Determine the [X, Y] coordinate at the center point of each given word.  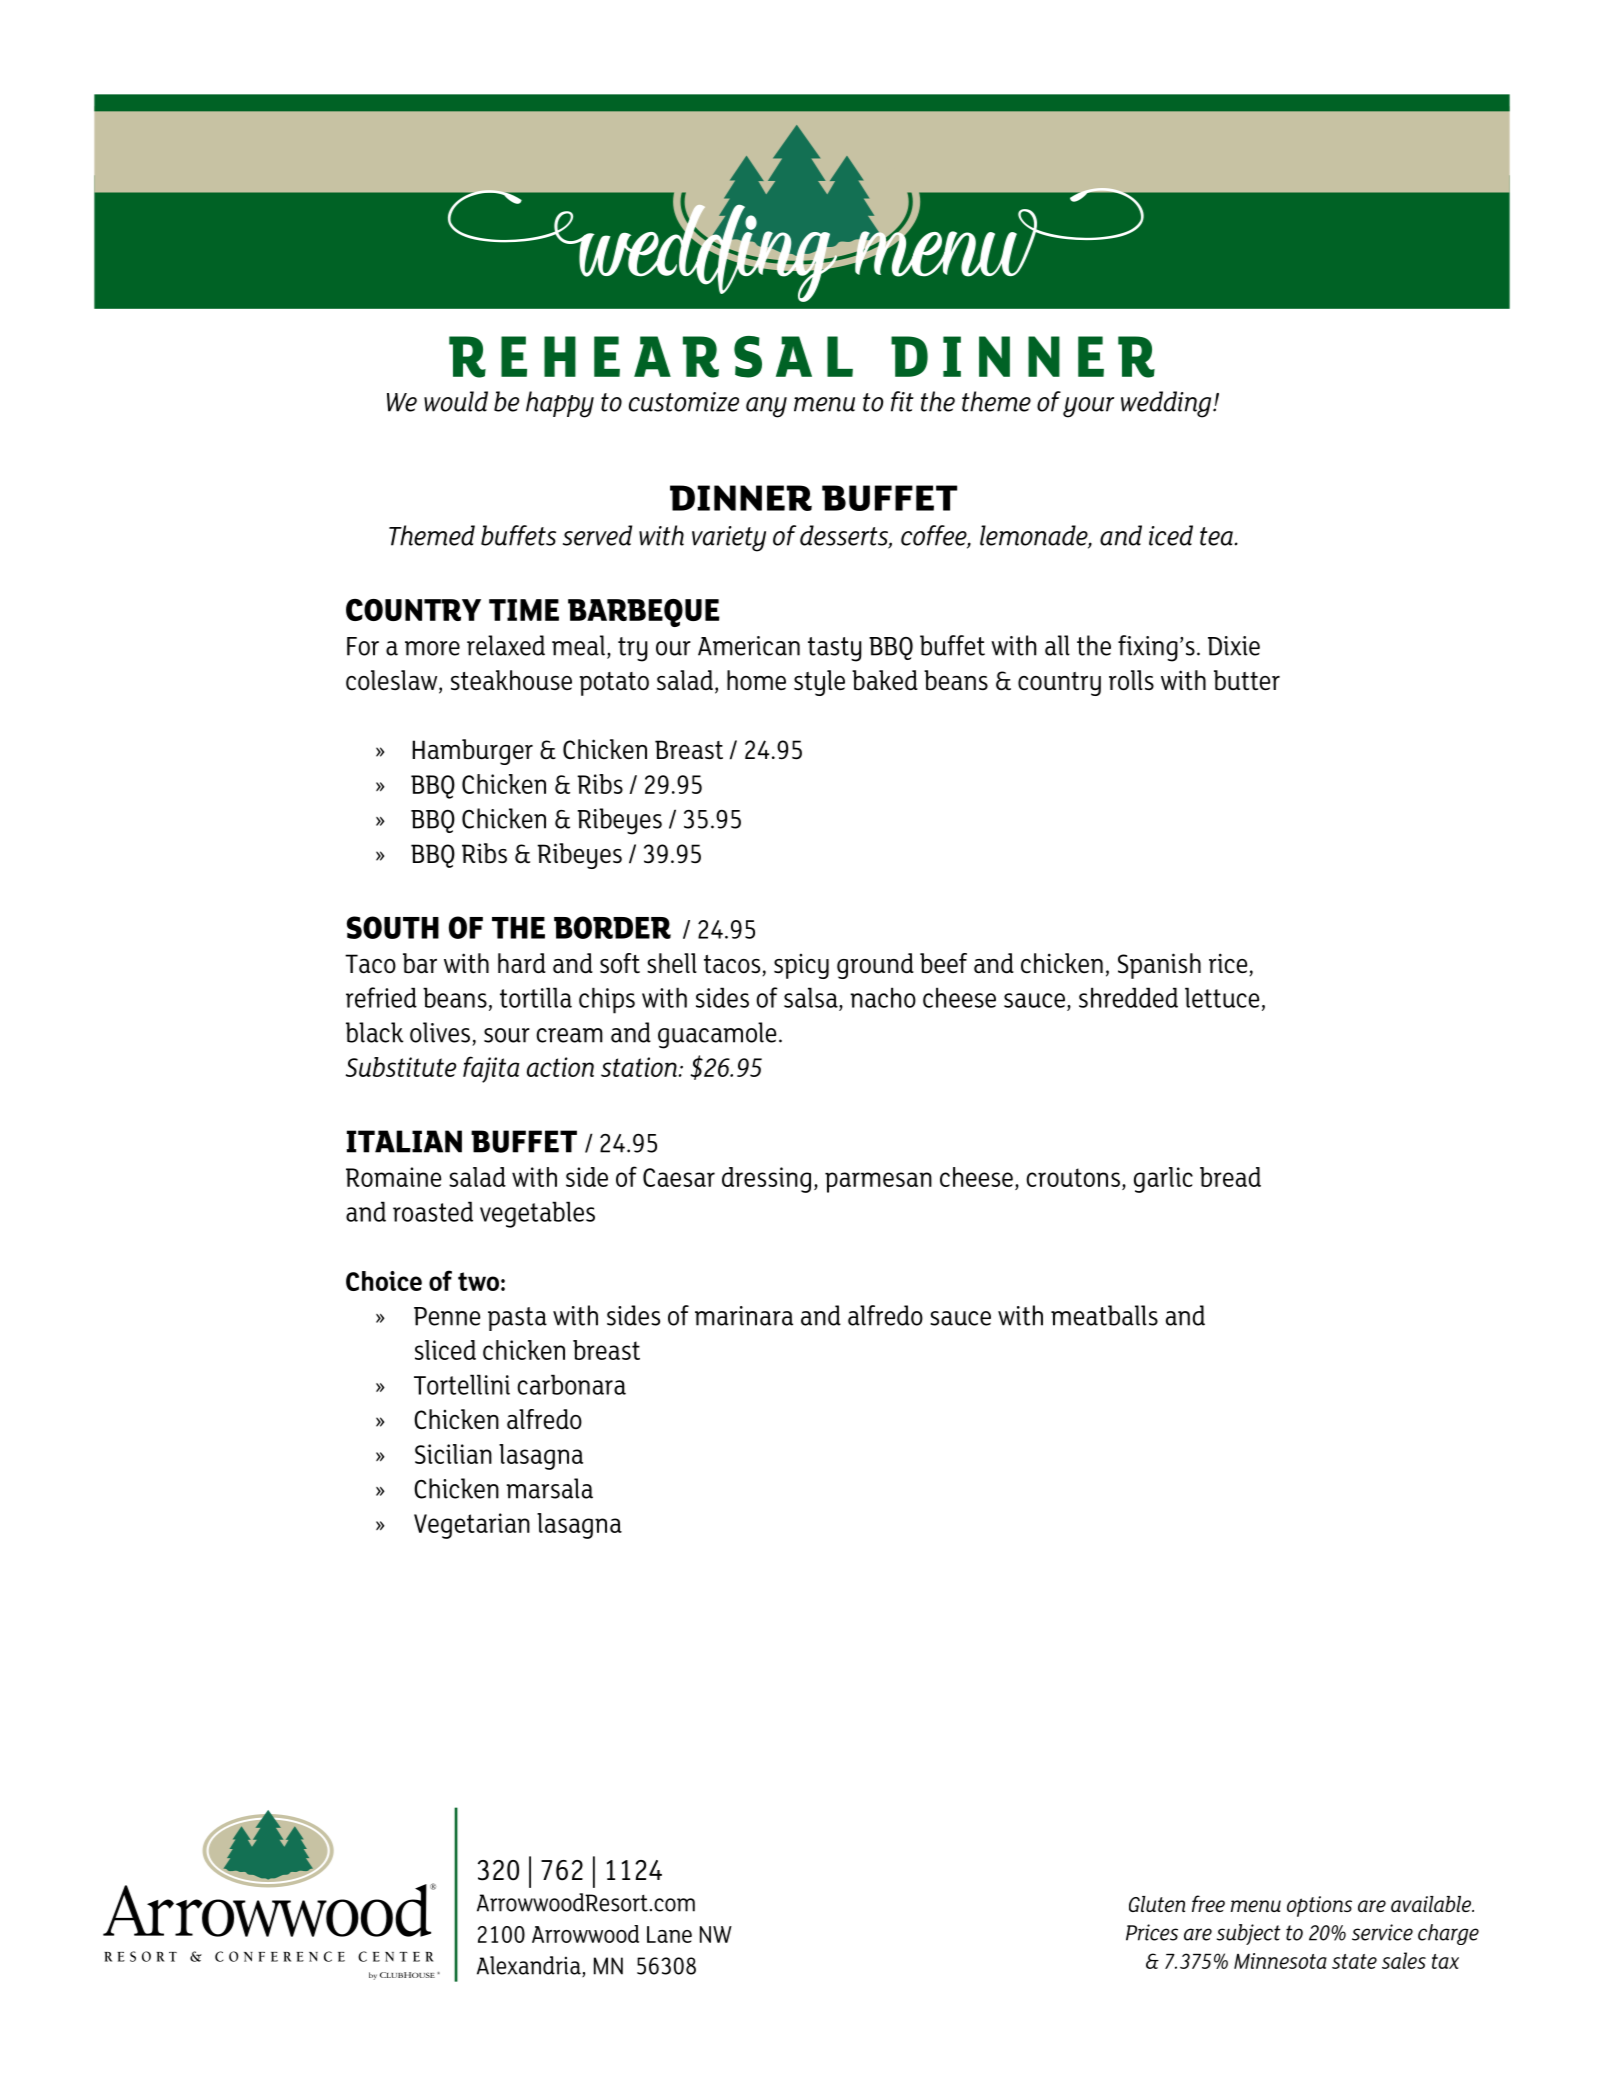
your [1088, 407]
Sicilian [453, 1454]
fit [902, 401]
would [456, 401]
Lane [669, 1934]
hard [522, 963]
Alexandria [530, 1966]
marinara [744, 1316]
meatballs [1104, 1315]
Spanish [1159, 966]
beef [943, 963]
